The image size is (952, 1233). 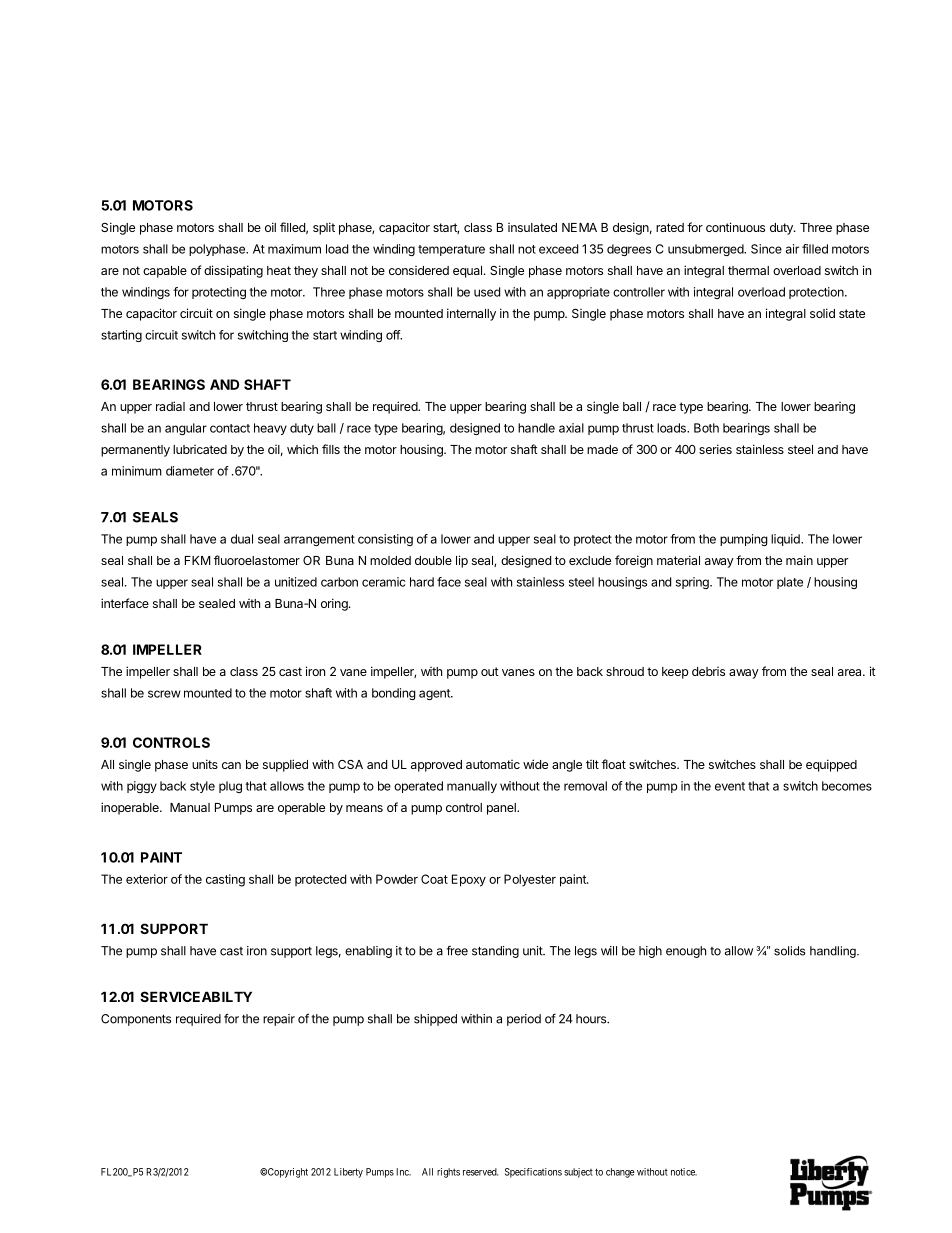 I want to click on reserved, so click(x=480, y=1172).
